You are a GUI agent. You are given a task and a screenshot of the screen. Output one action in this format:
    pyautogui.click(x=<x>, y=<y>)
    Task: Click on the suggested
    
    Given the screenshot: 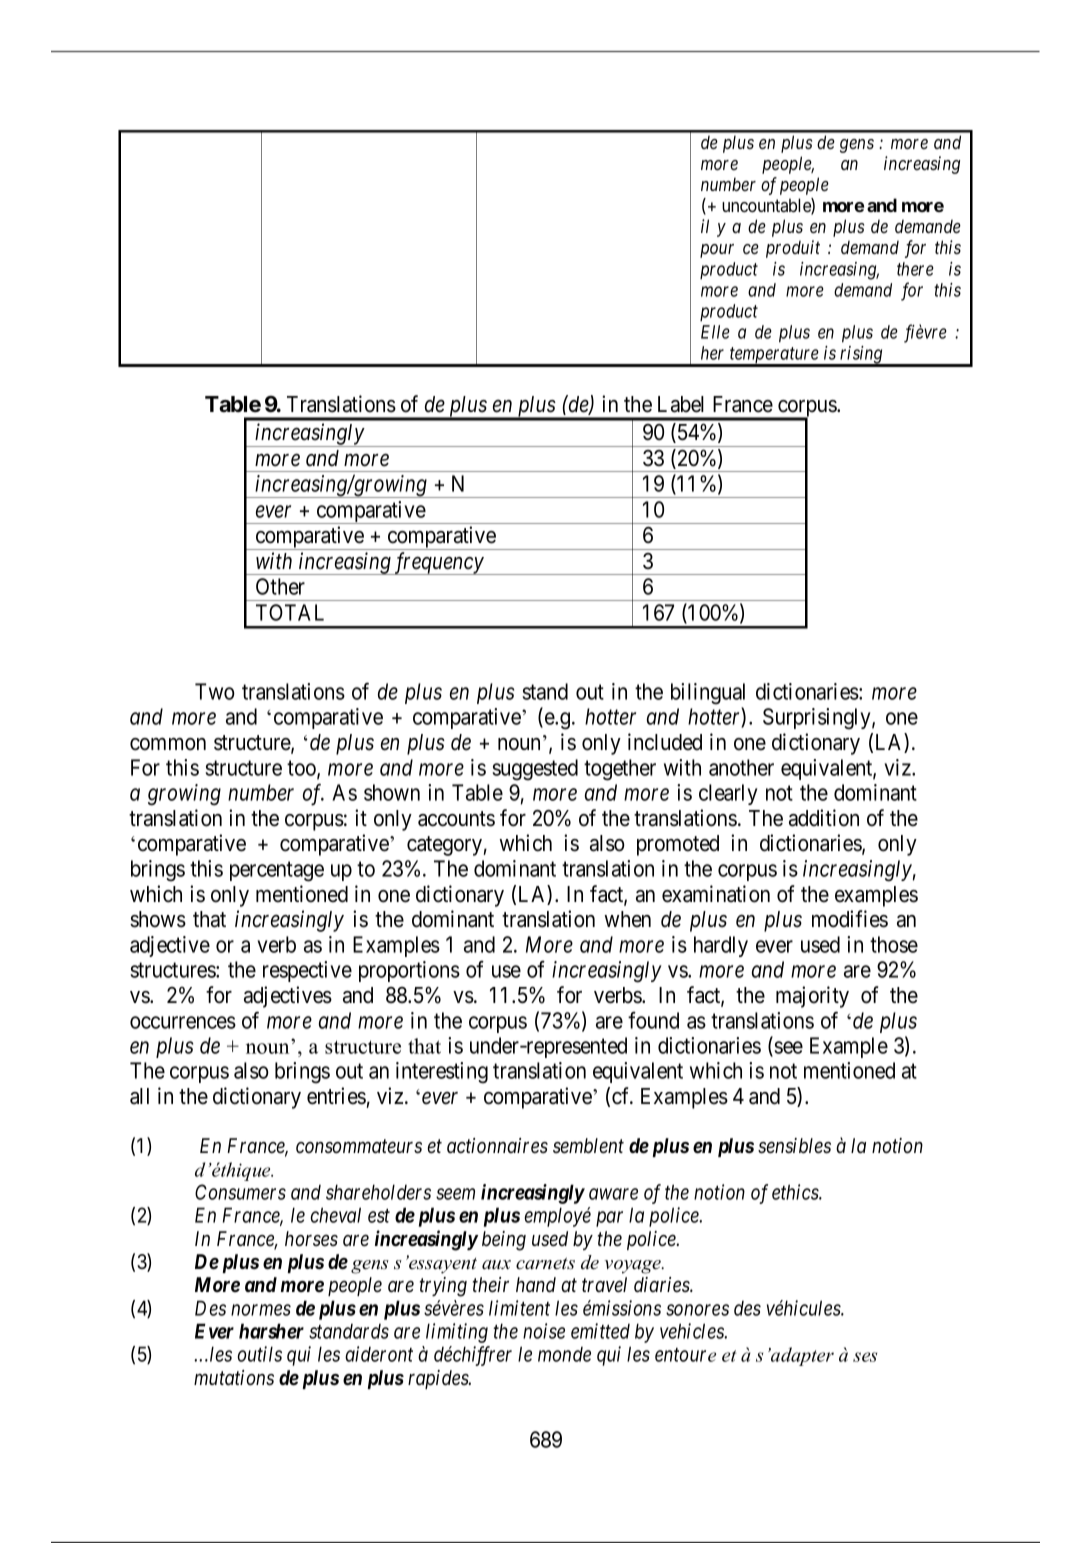 What is the action you would take?
    pyautogui.click(x=535, y=770)
